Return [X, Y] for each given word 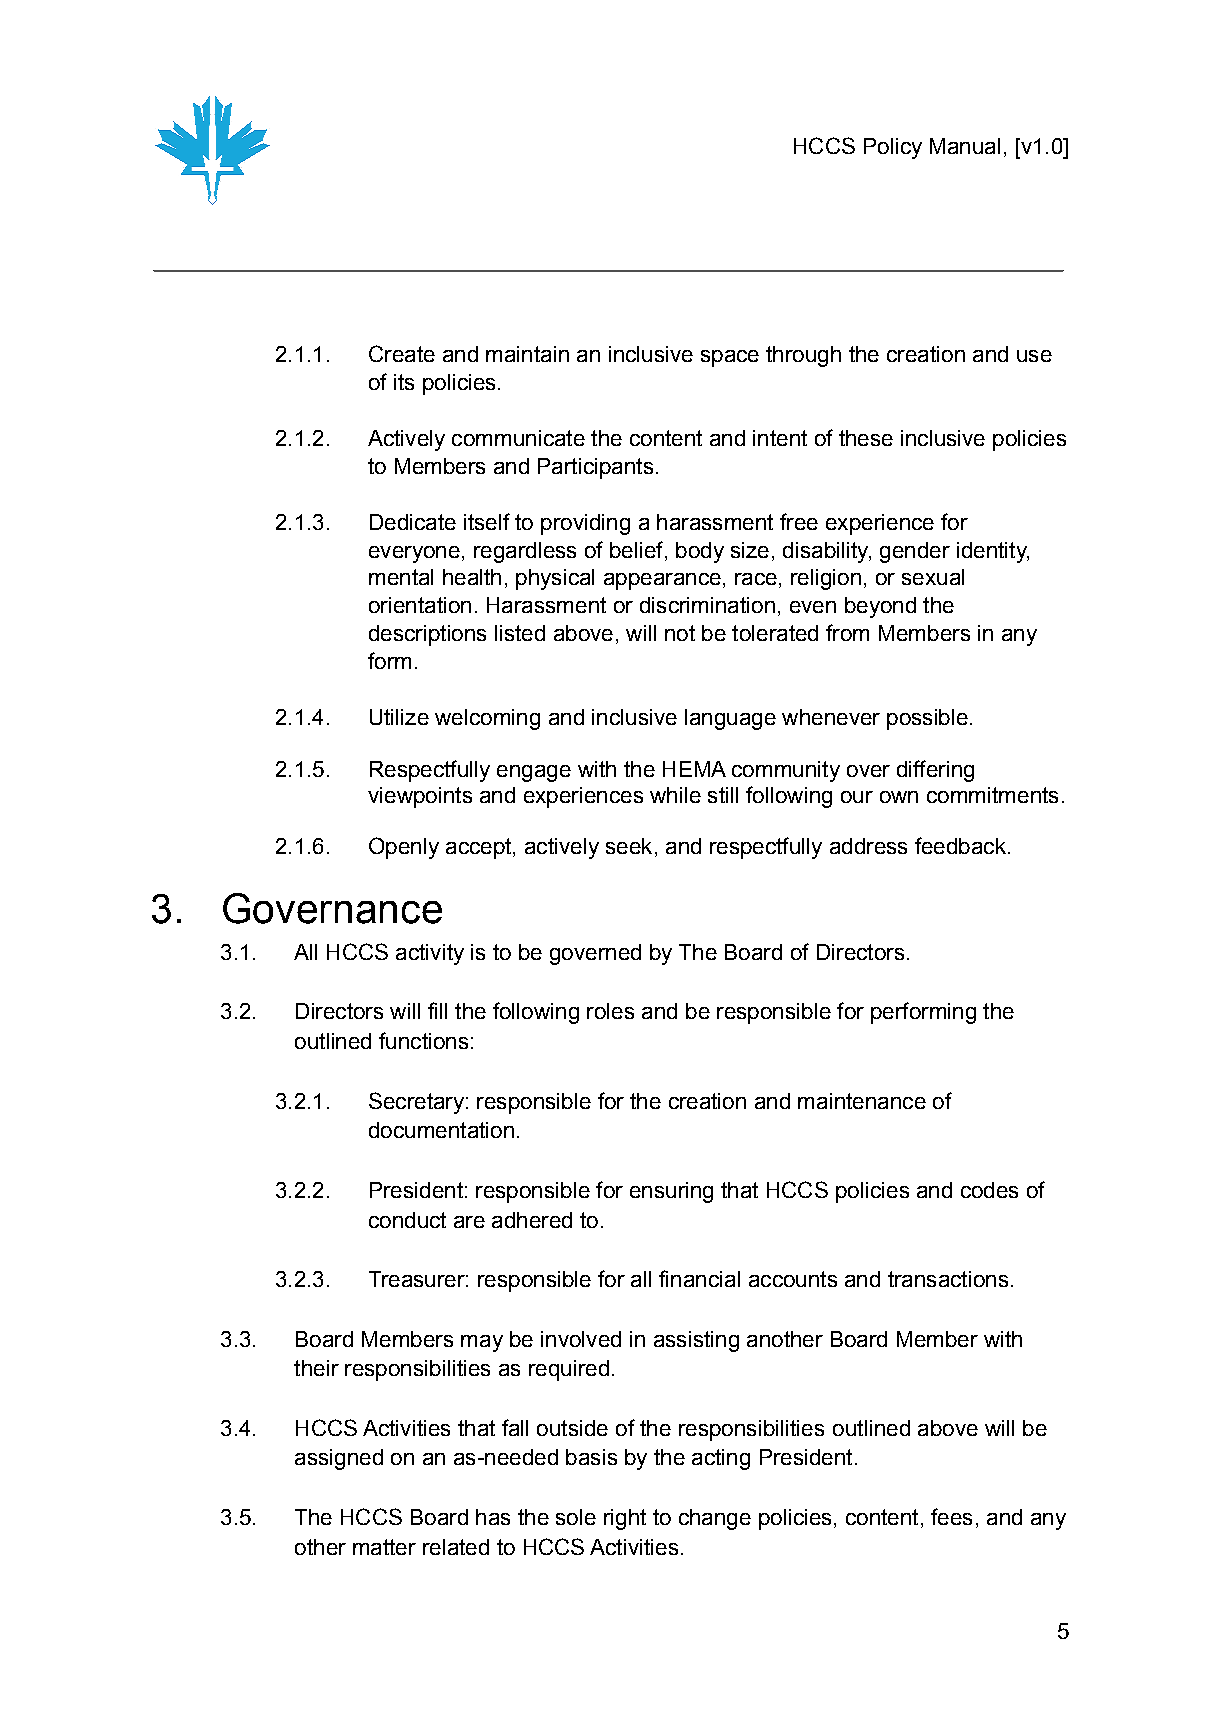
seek [629, 846]
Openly [404, 848]
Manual [965, 146]
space [730, 358]
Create [402, 353]
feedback [960, 845]
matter [384, 1547]
